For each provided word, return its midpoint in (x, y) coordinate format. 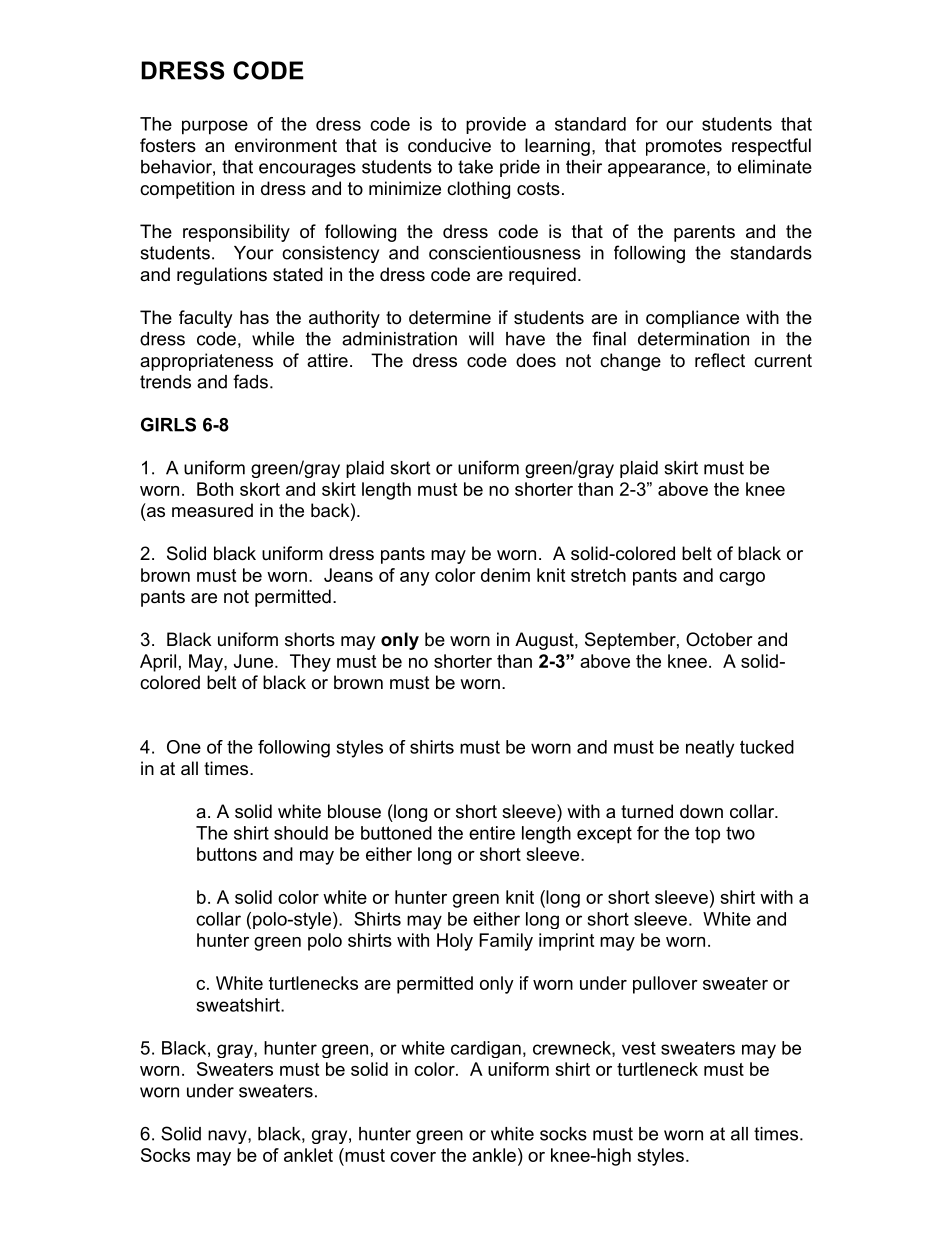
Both (215, 489)
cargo (742, 579)
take (475, 167)
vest (639, 1048)
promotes (684, 147)
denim (505, 575)
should (301, 833)
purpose (215, 127)
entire (492, 833)
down (701, 811)
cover (413, 1157)
